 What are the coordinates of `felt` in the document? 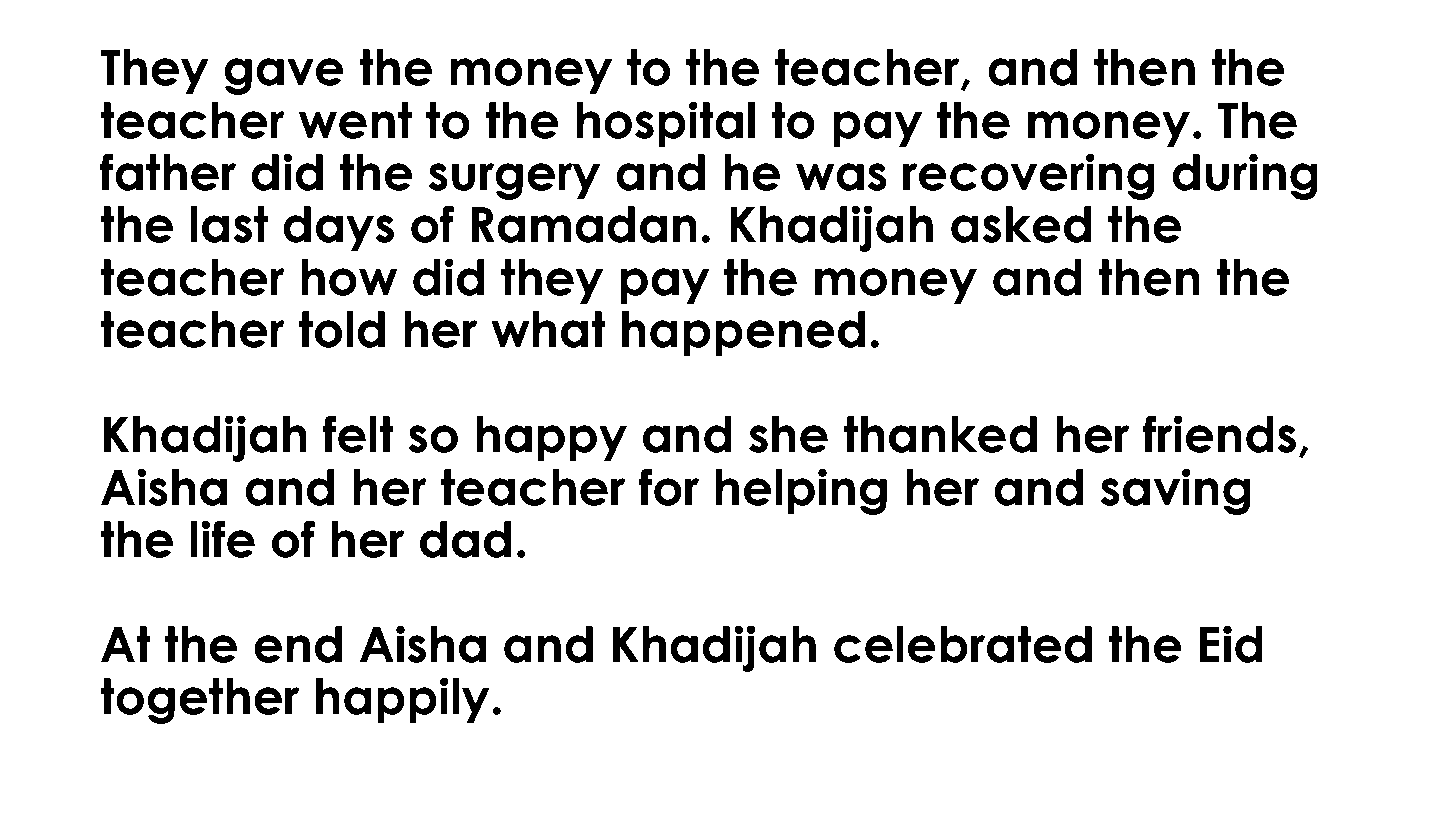 It's located at (358, 434).
